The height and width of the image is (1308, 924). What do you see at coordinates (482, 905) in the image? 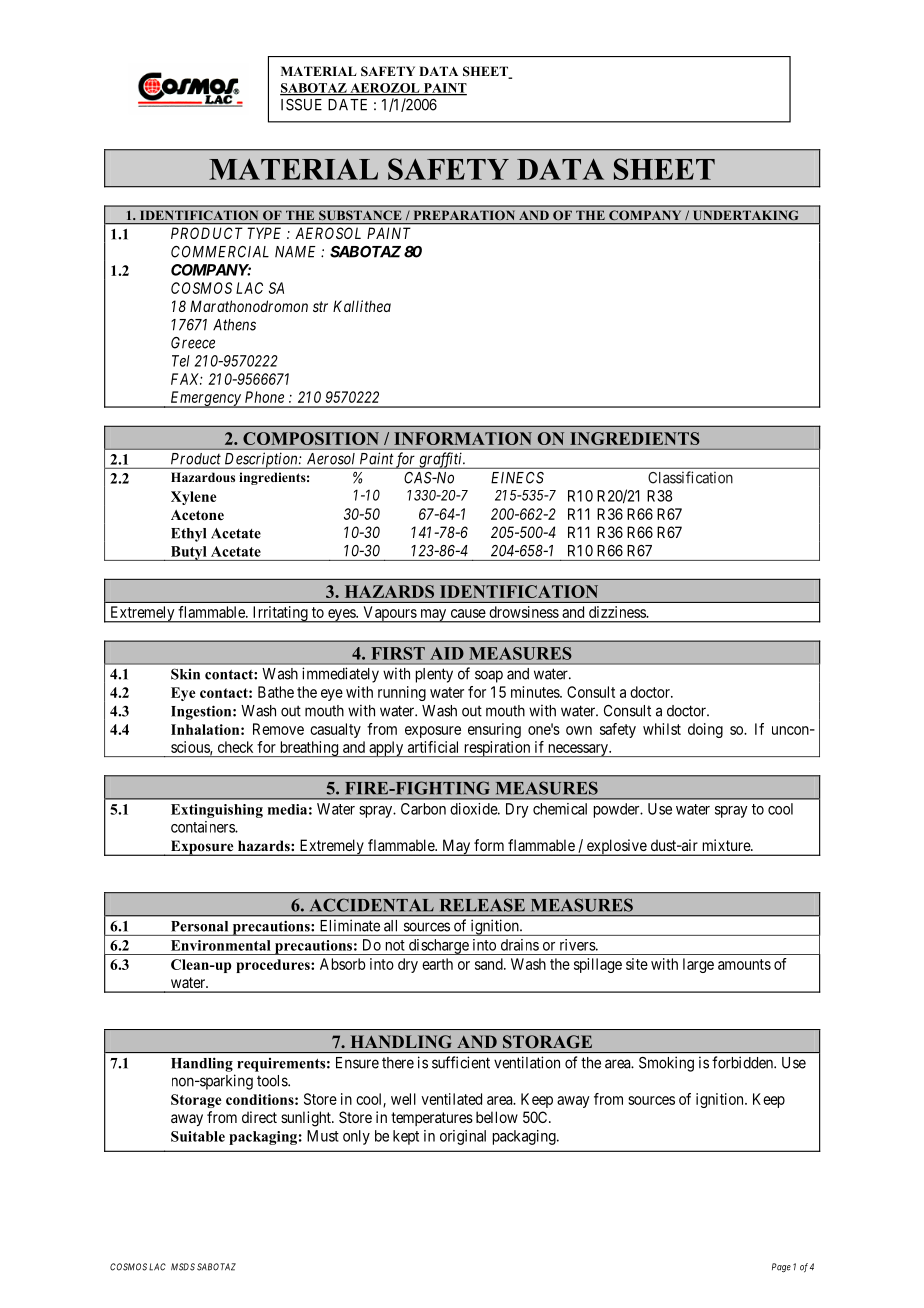
I see `RELEASE` at bounding box center [482, 905].
